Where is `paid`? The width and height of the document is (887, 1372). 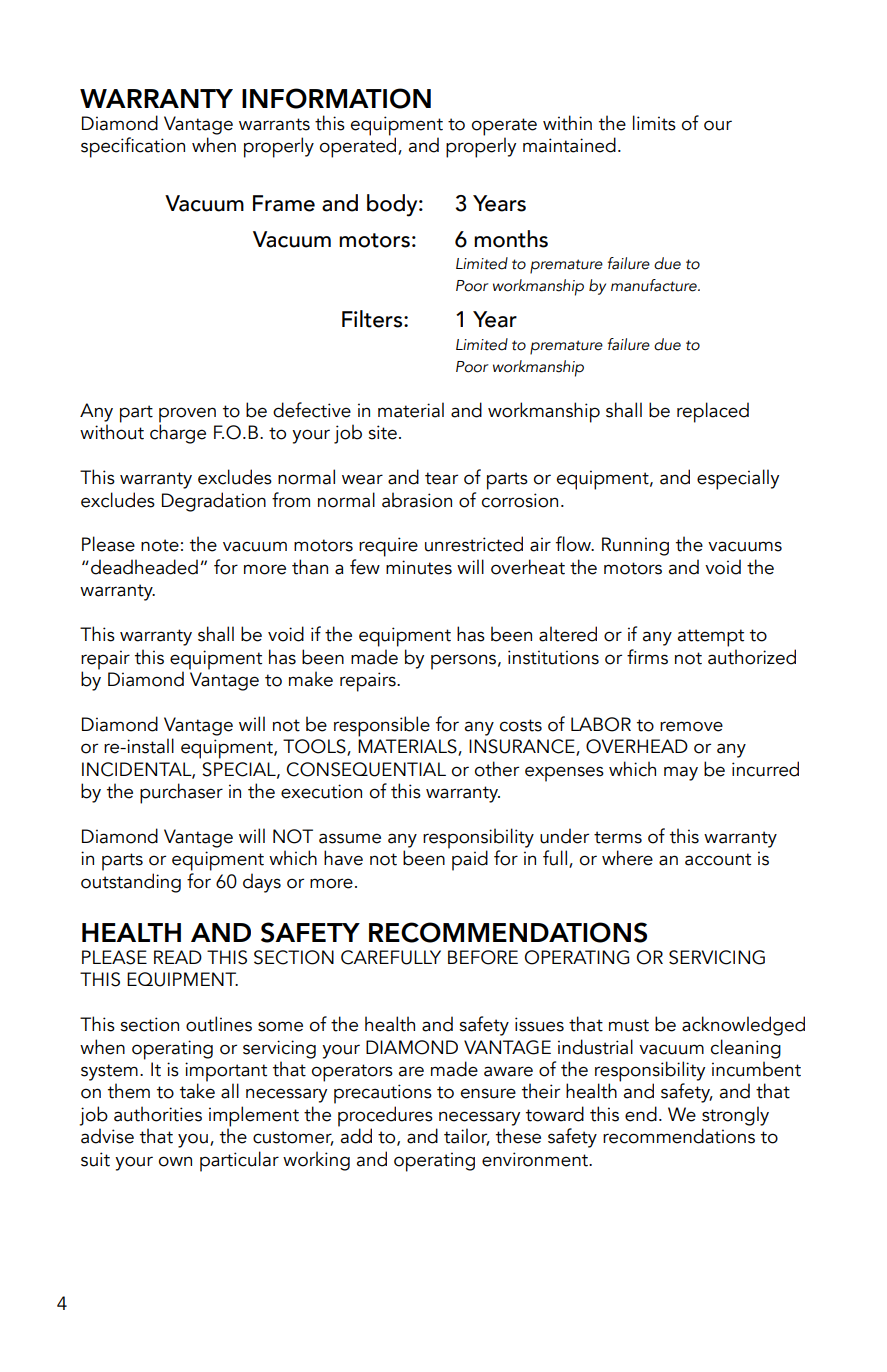 paid is located at coordinates (470, 860).
